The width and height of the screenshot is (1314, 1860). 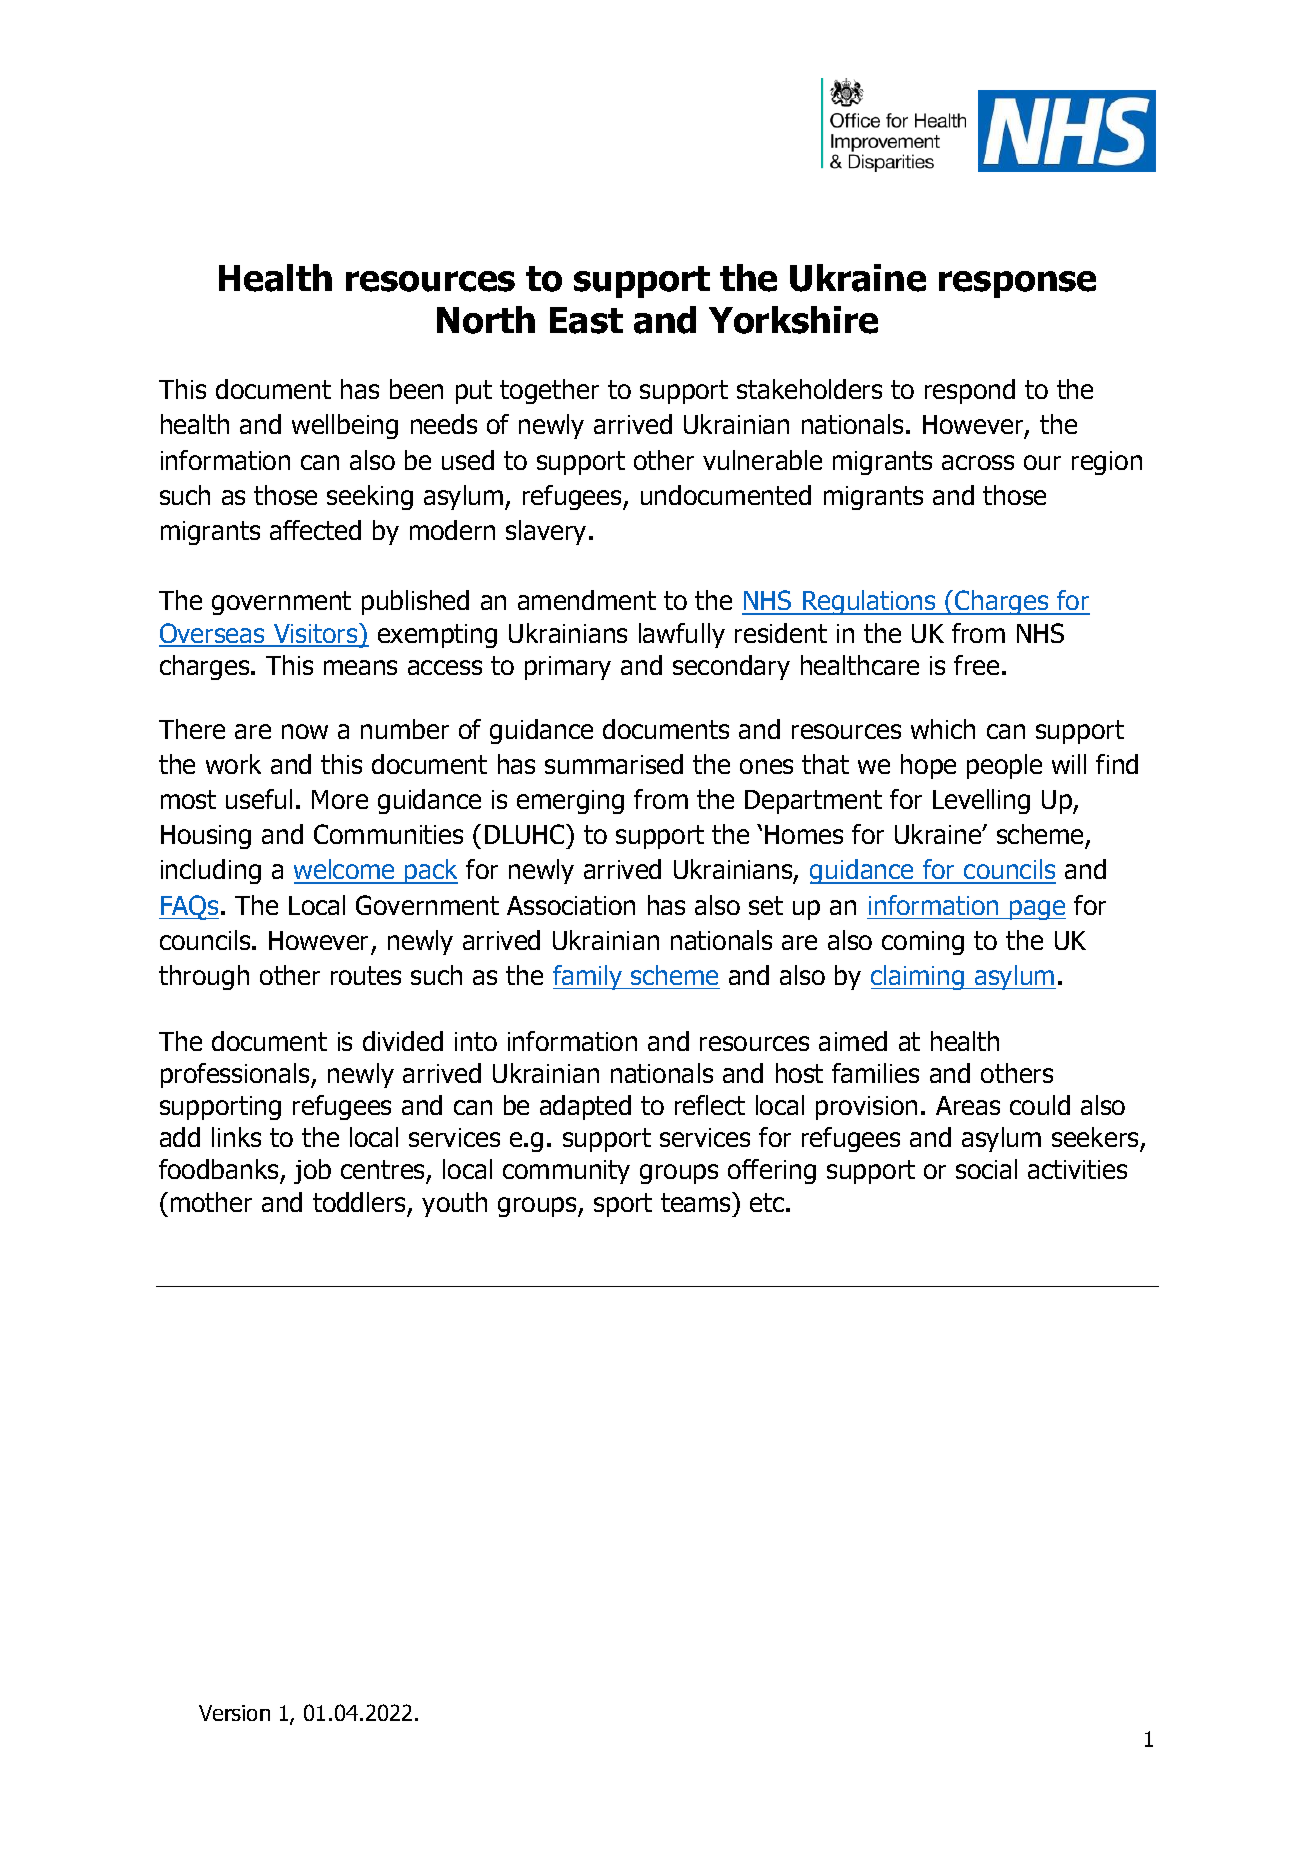 What do you see at coordinates (234, 1713) in the screenshot?
I see `Version` at bounding box center [234, 1713].
